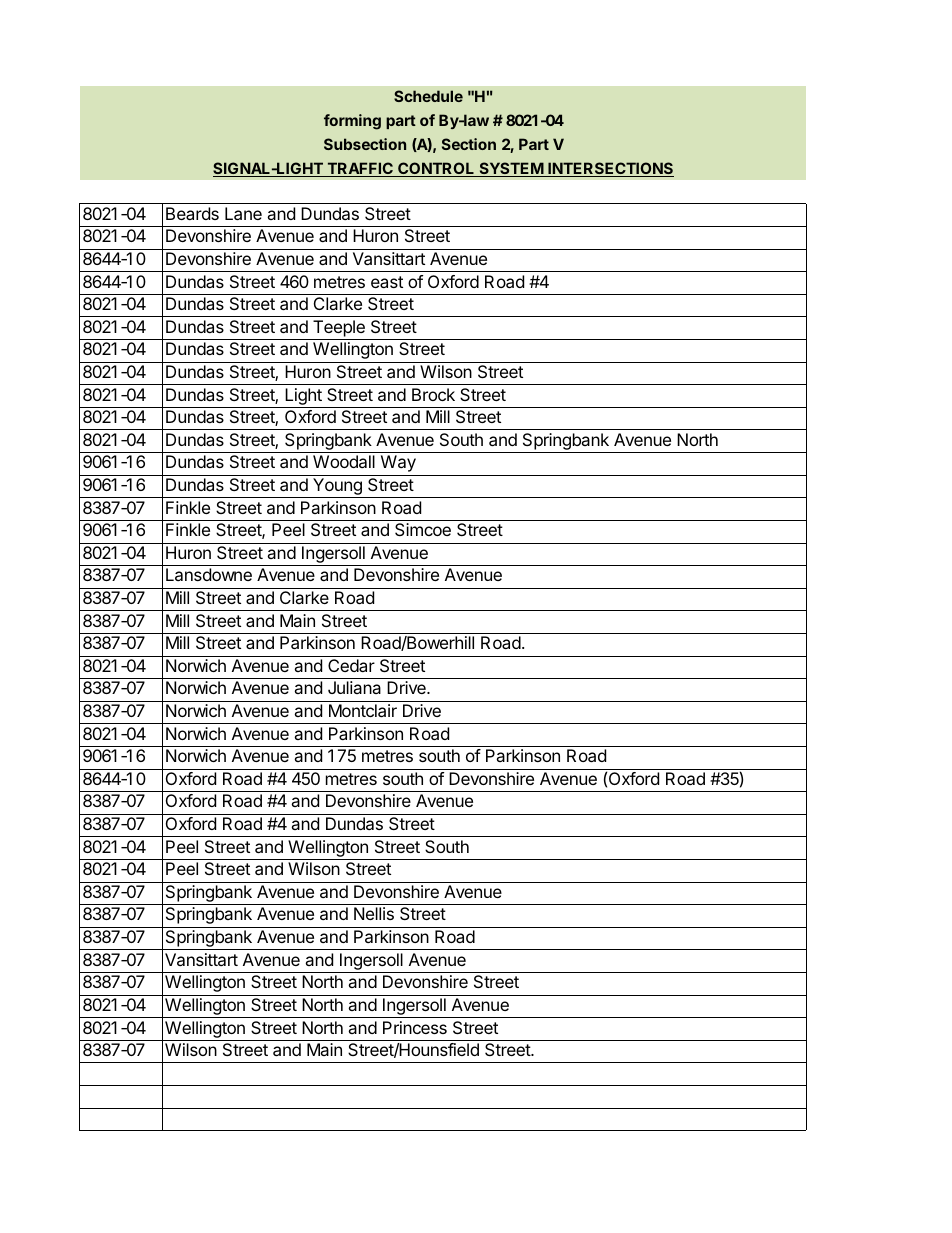  What do you see at coordinates (363, 710) in the image?
I see `Montclair` at bounding box center [363, 710].
